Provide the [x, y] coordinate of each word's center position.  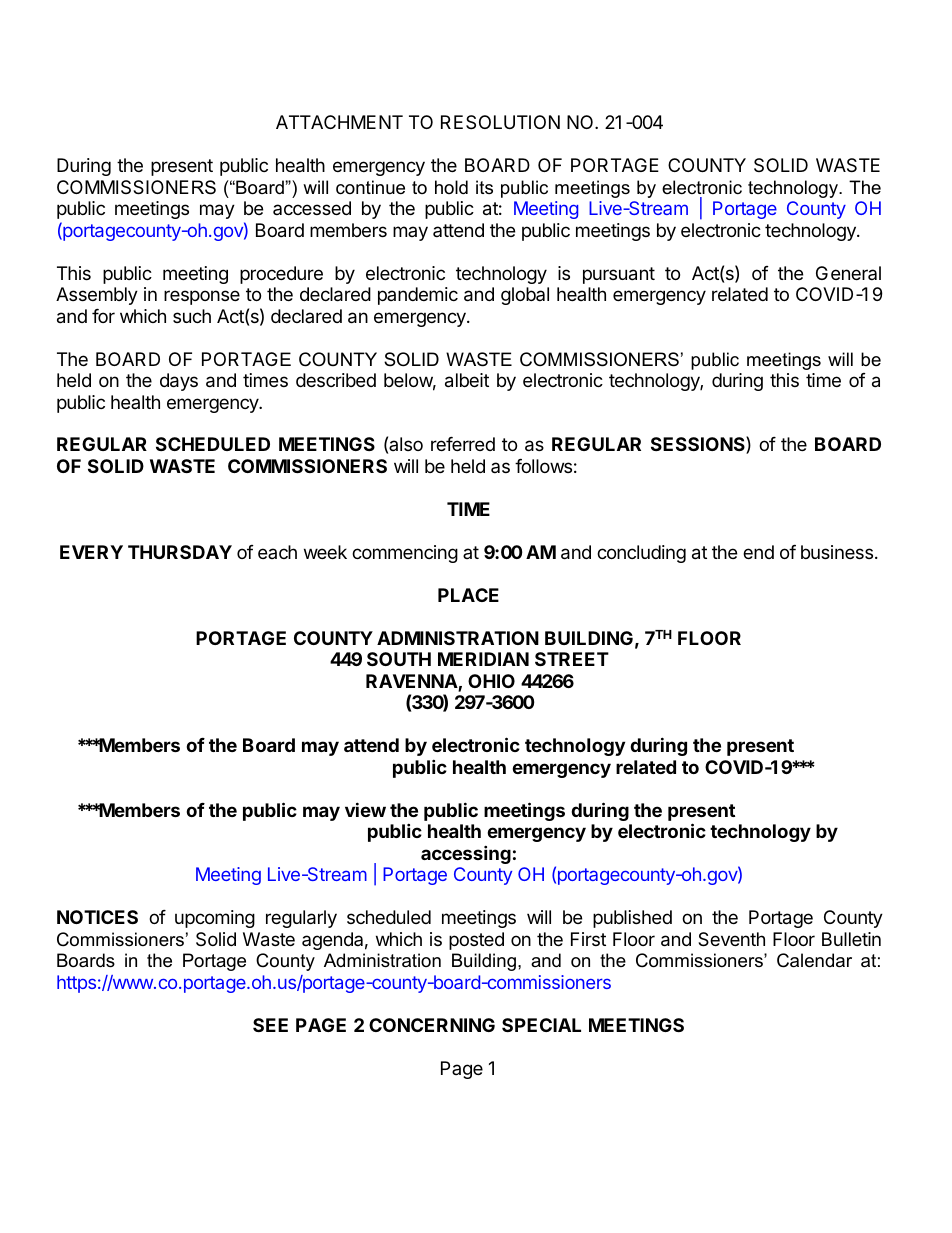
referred [463, 444]
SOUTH [399, 659]
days [179, 382]
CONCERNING [432, 1025]
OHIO [491, 681]
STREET [572, 659]
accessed [312, 208]
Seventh [731, 939]
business [837, 552]
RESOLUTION [500, 122]
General [848, 273]
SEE [270, 1025]
